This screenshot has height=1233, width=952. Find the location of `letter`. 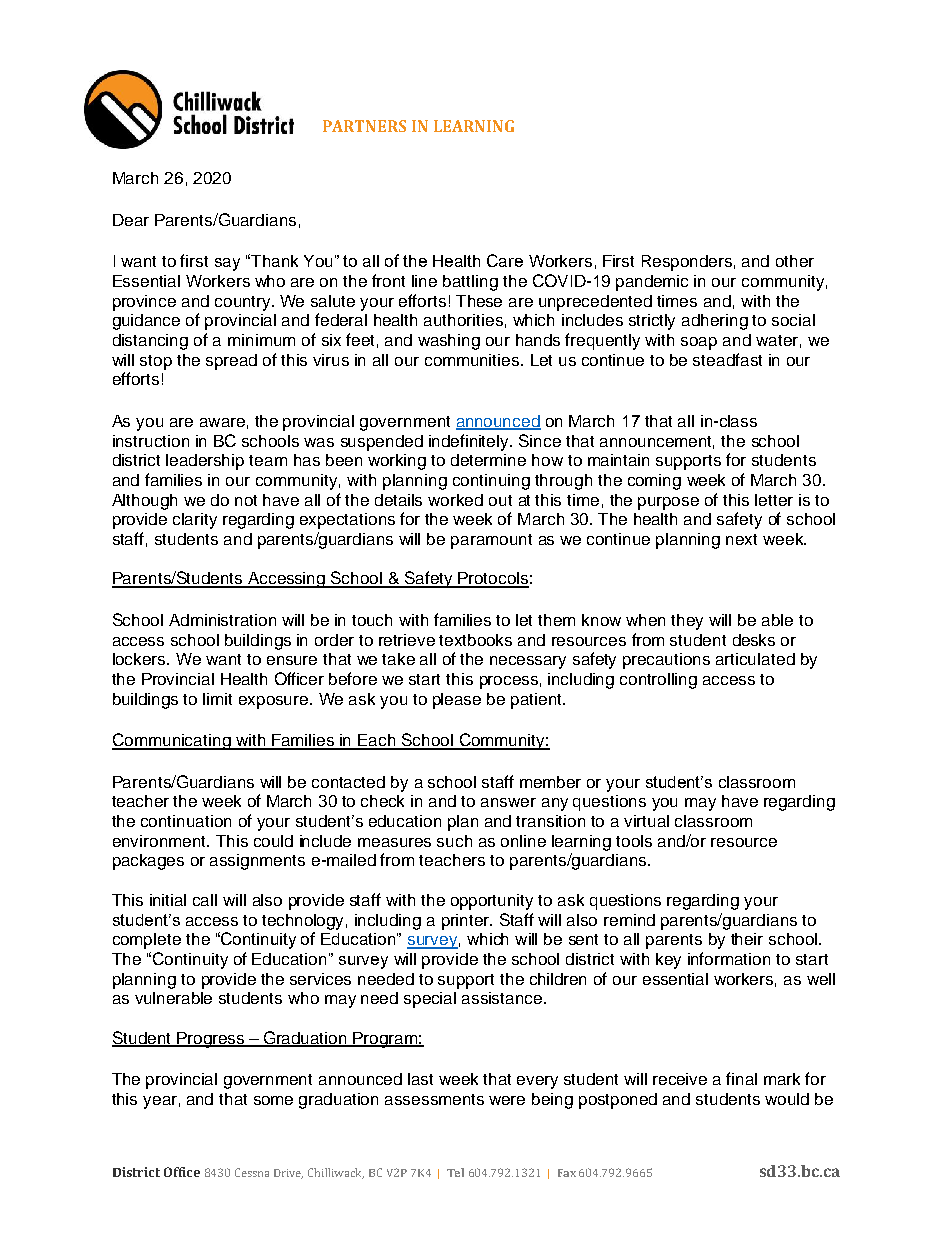

letter is located at coordinates (774, 500).
